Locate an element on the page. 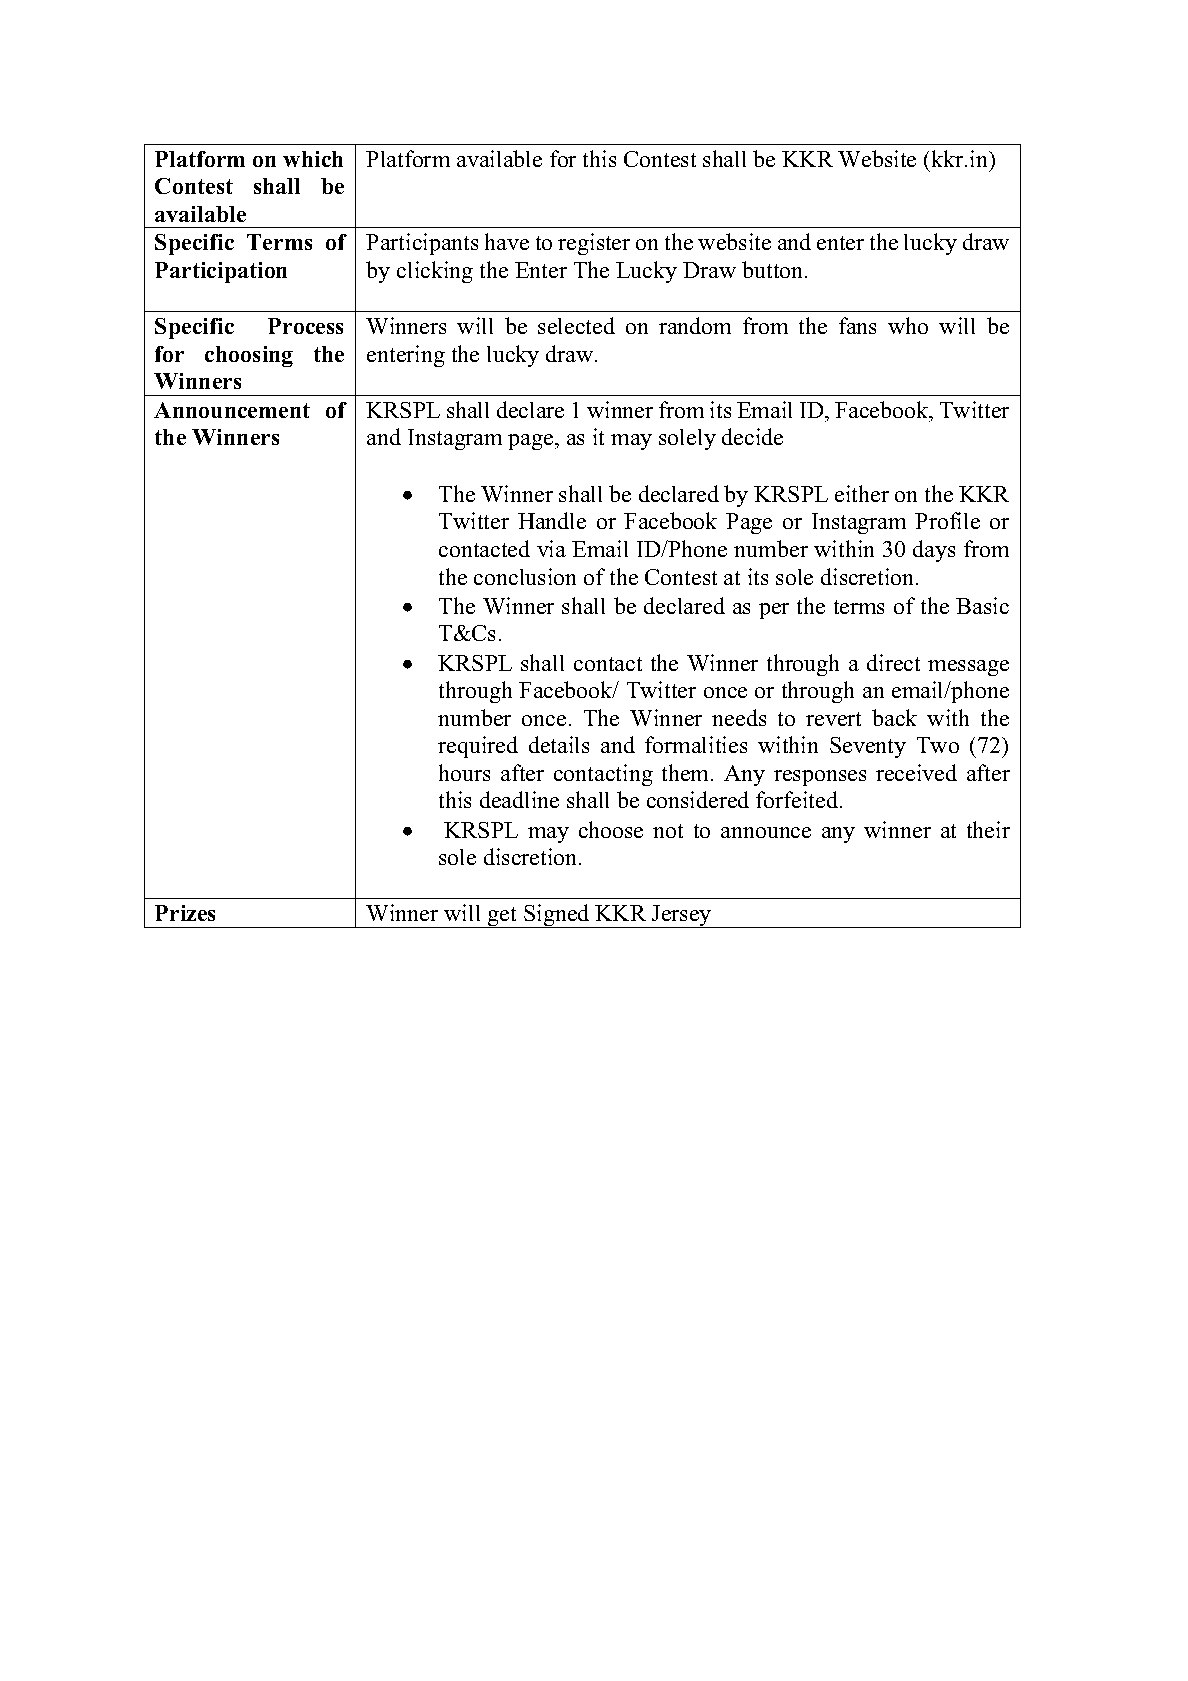 The image size is (1188, 1681). Handle is located at coordinates (552, 520).
